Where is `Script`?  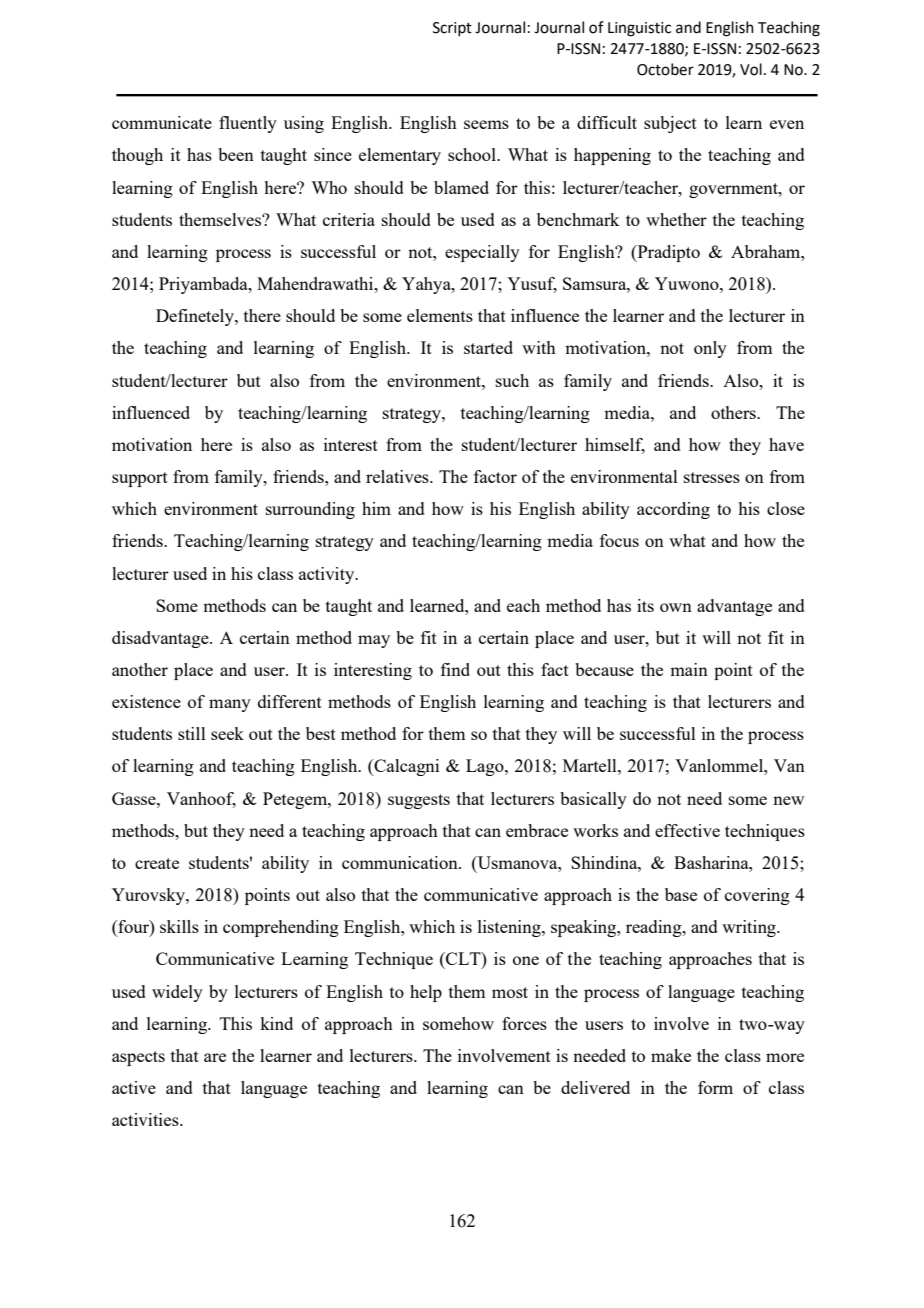
Script is located at coordinates (452, 29).
